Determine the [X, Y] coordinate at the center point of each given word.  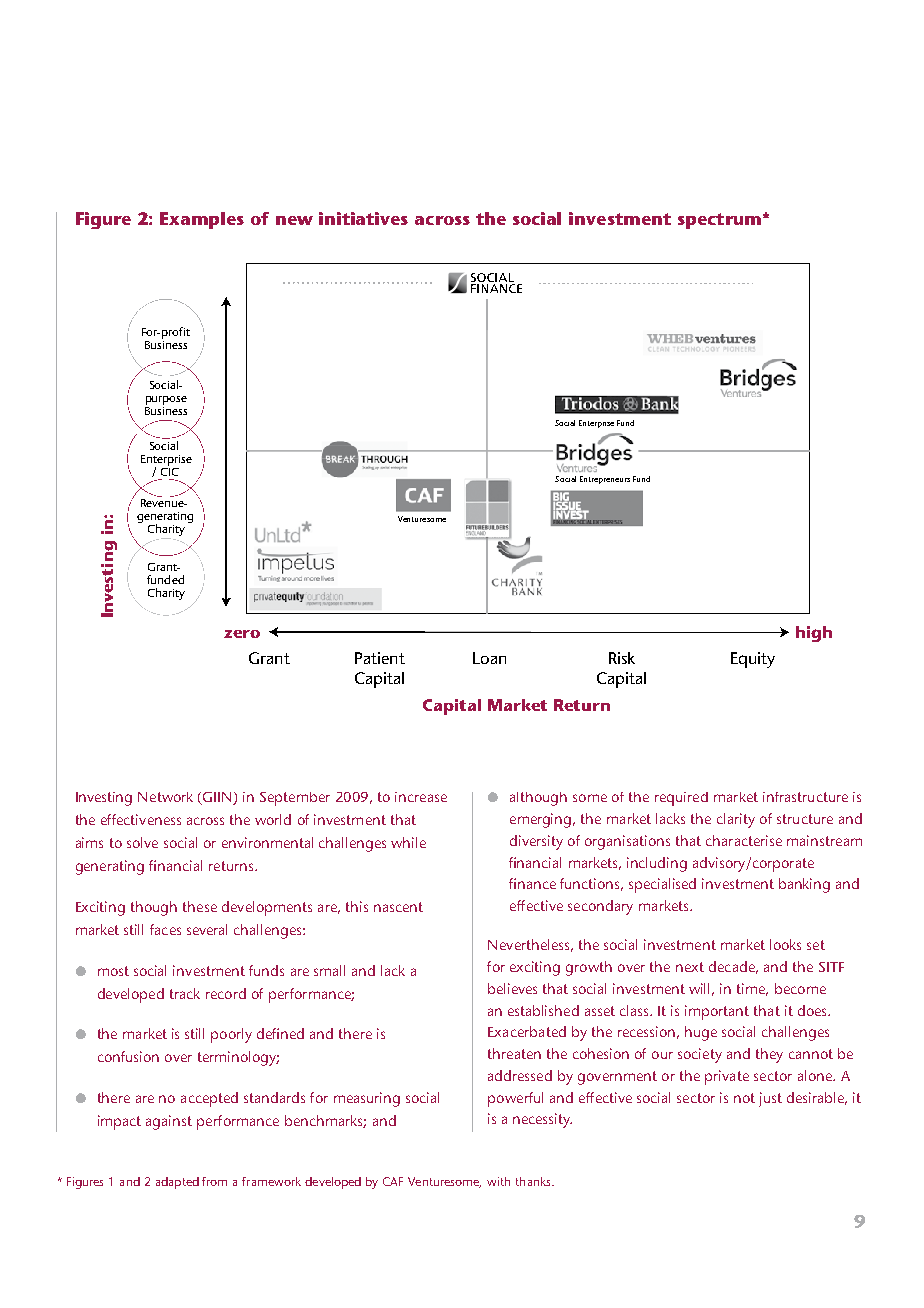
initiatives [363, 218]
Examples [202, 220]
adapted [177, 1183]
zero [242, 634]
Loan [489, 658]
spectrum [719, 221]
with [498, 1181]
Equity [753, 660]
